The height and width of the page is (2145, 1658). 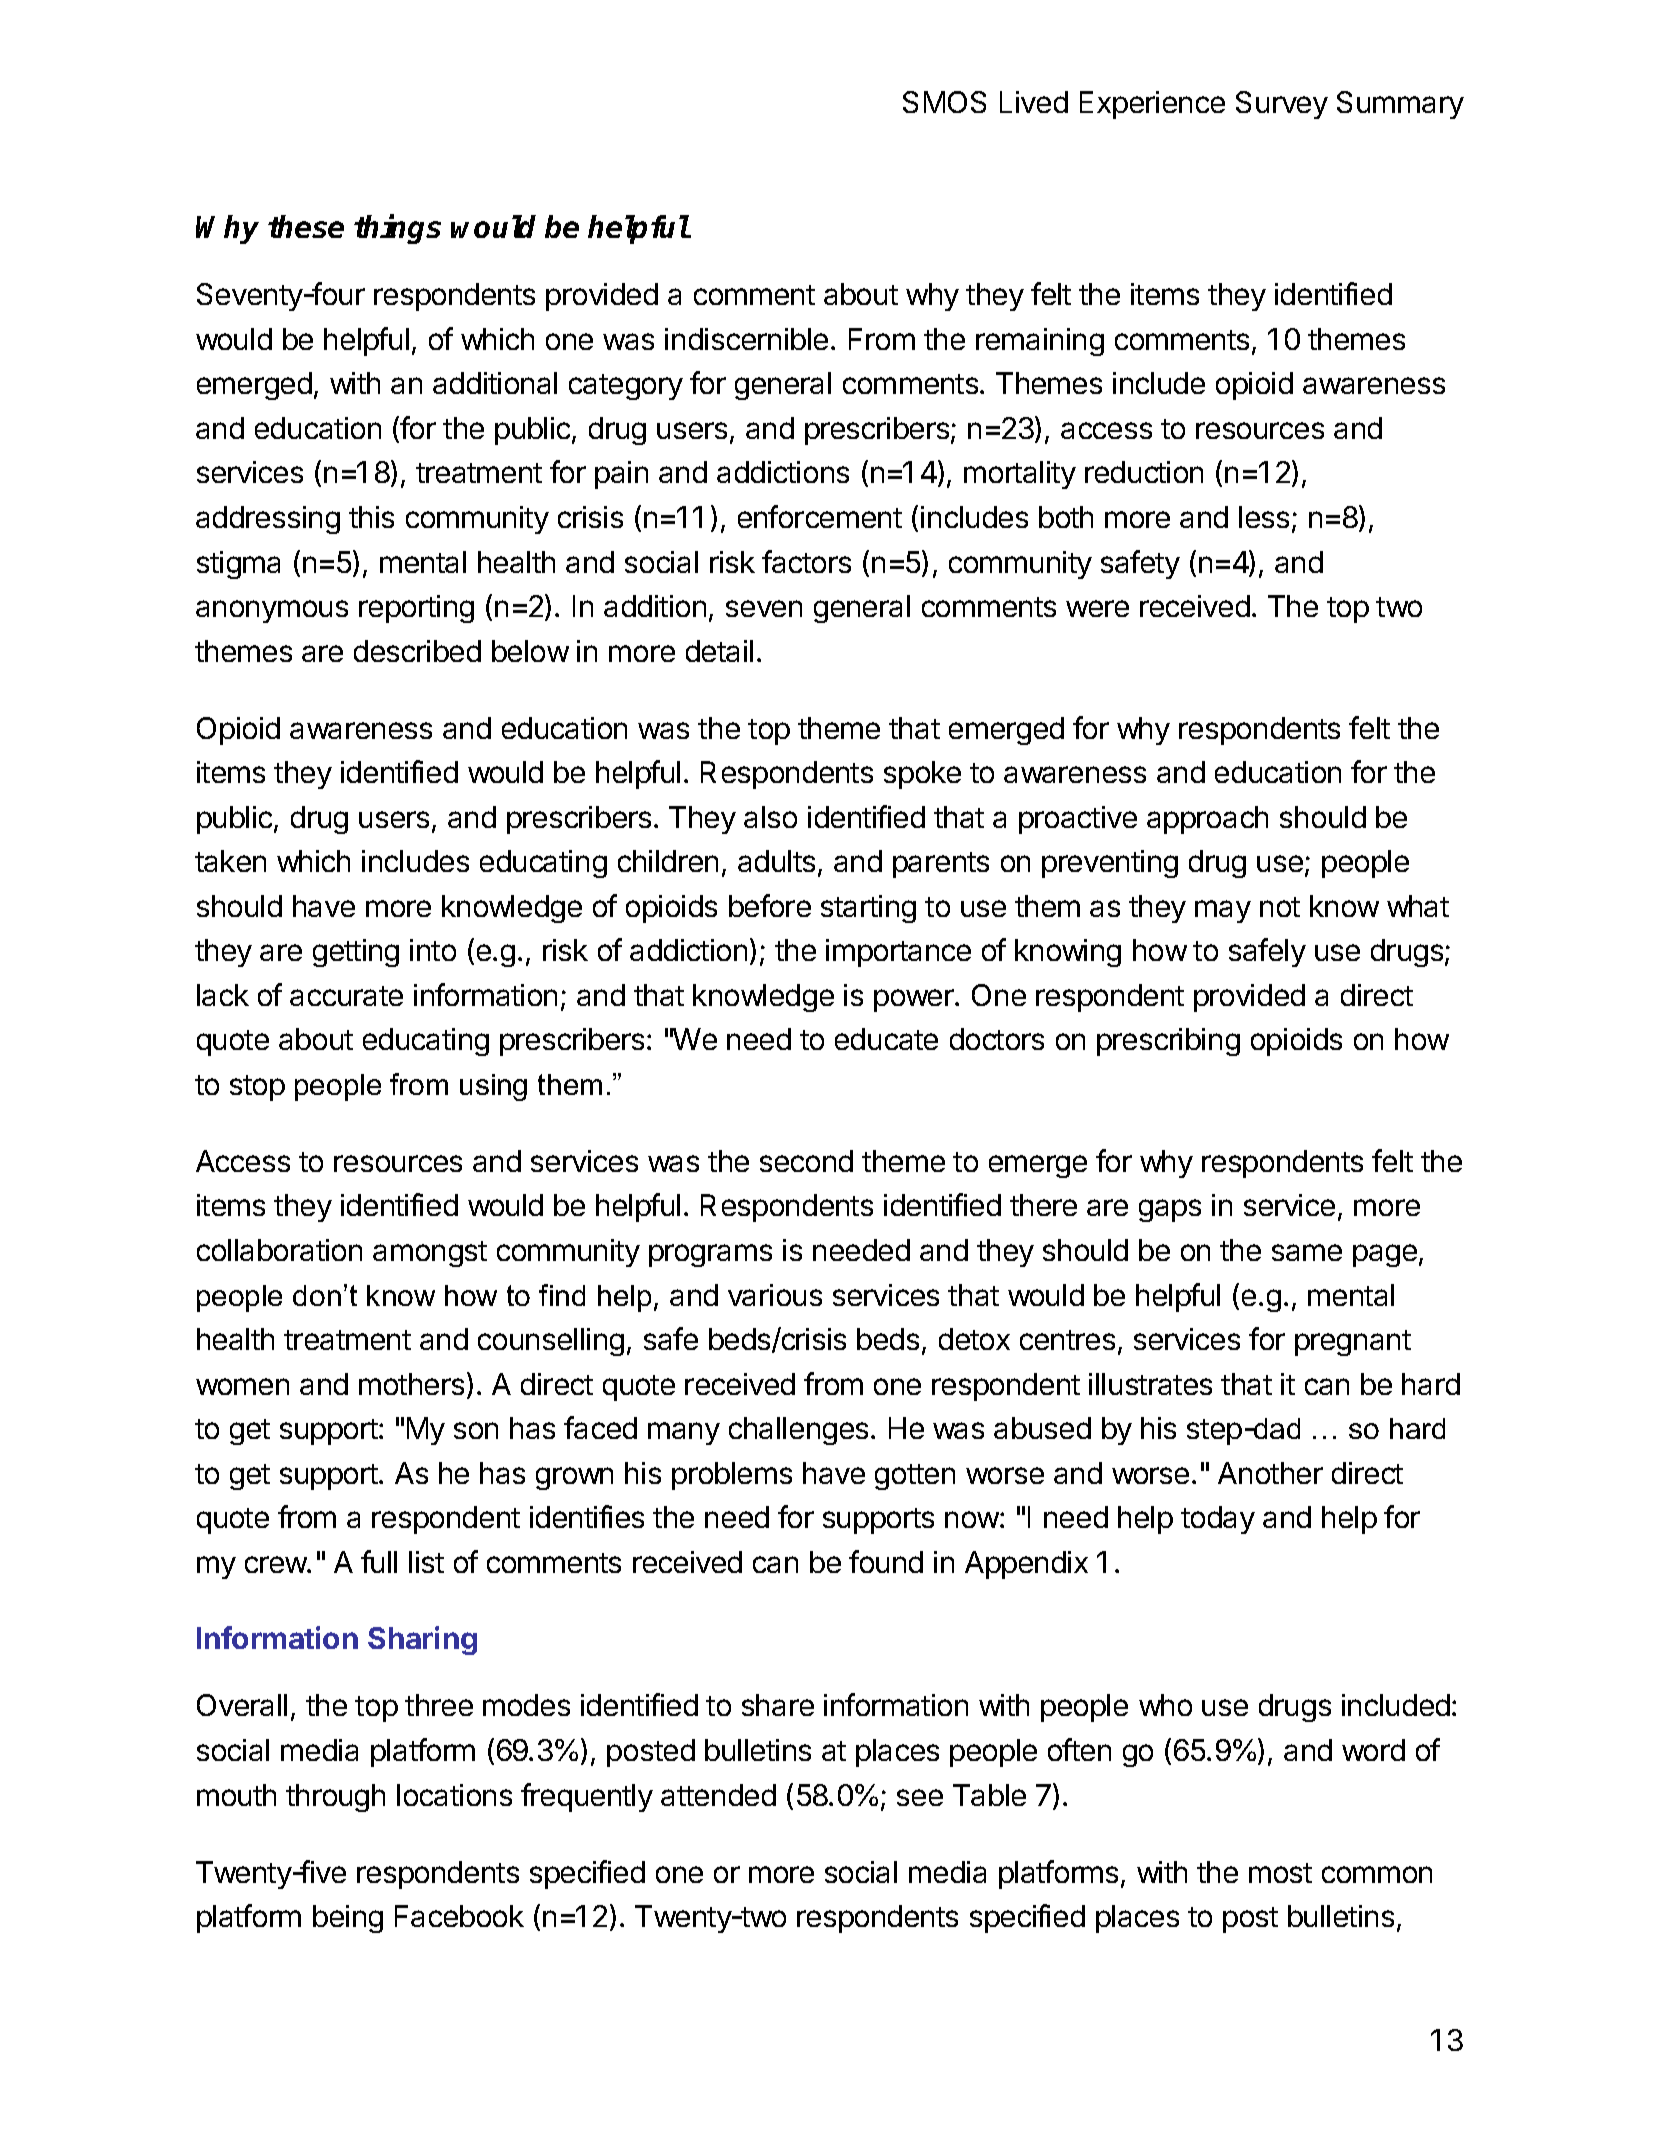 What do you see at coordinates (346, 996) in the page?
I see `accurate` at bounding box center [346, 996].
